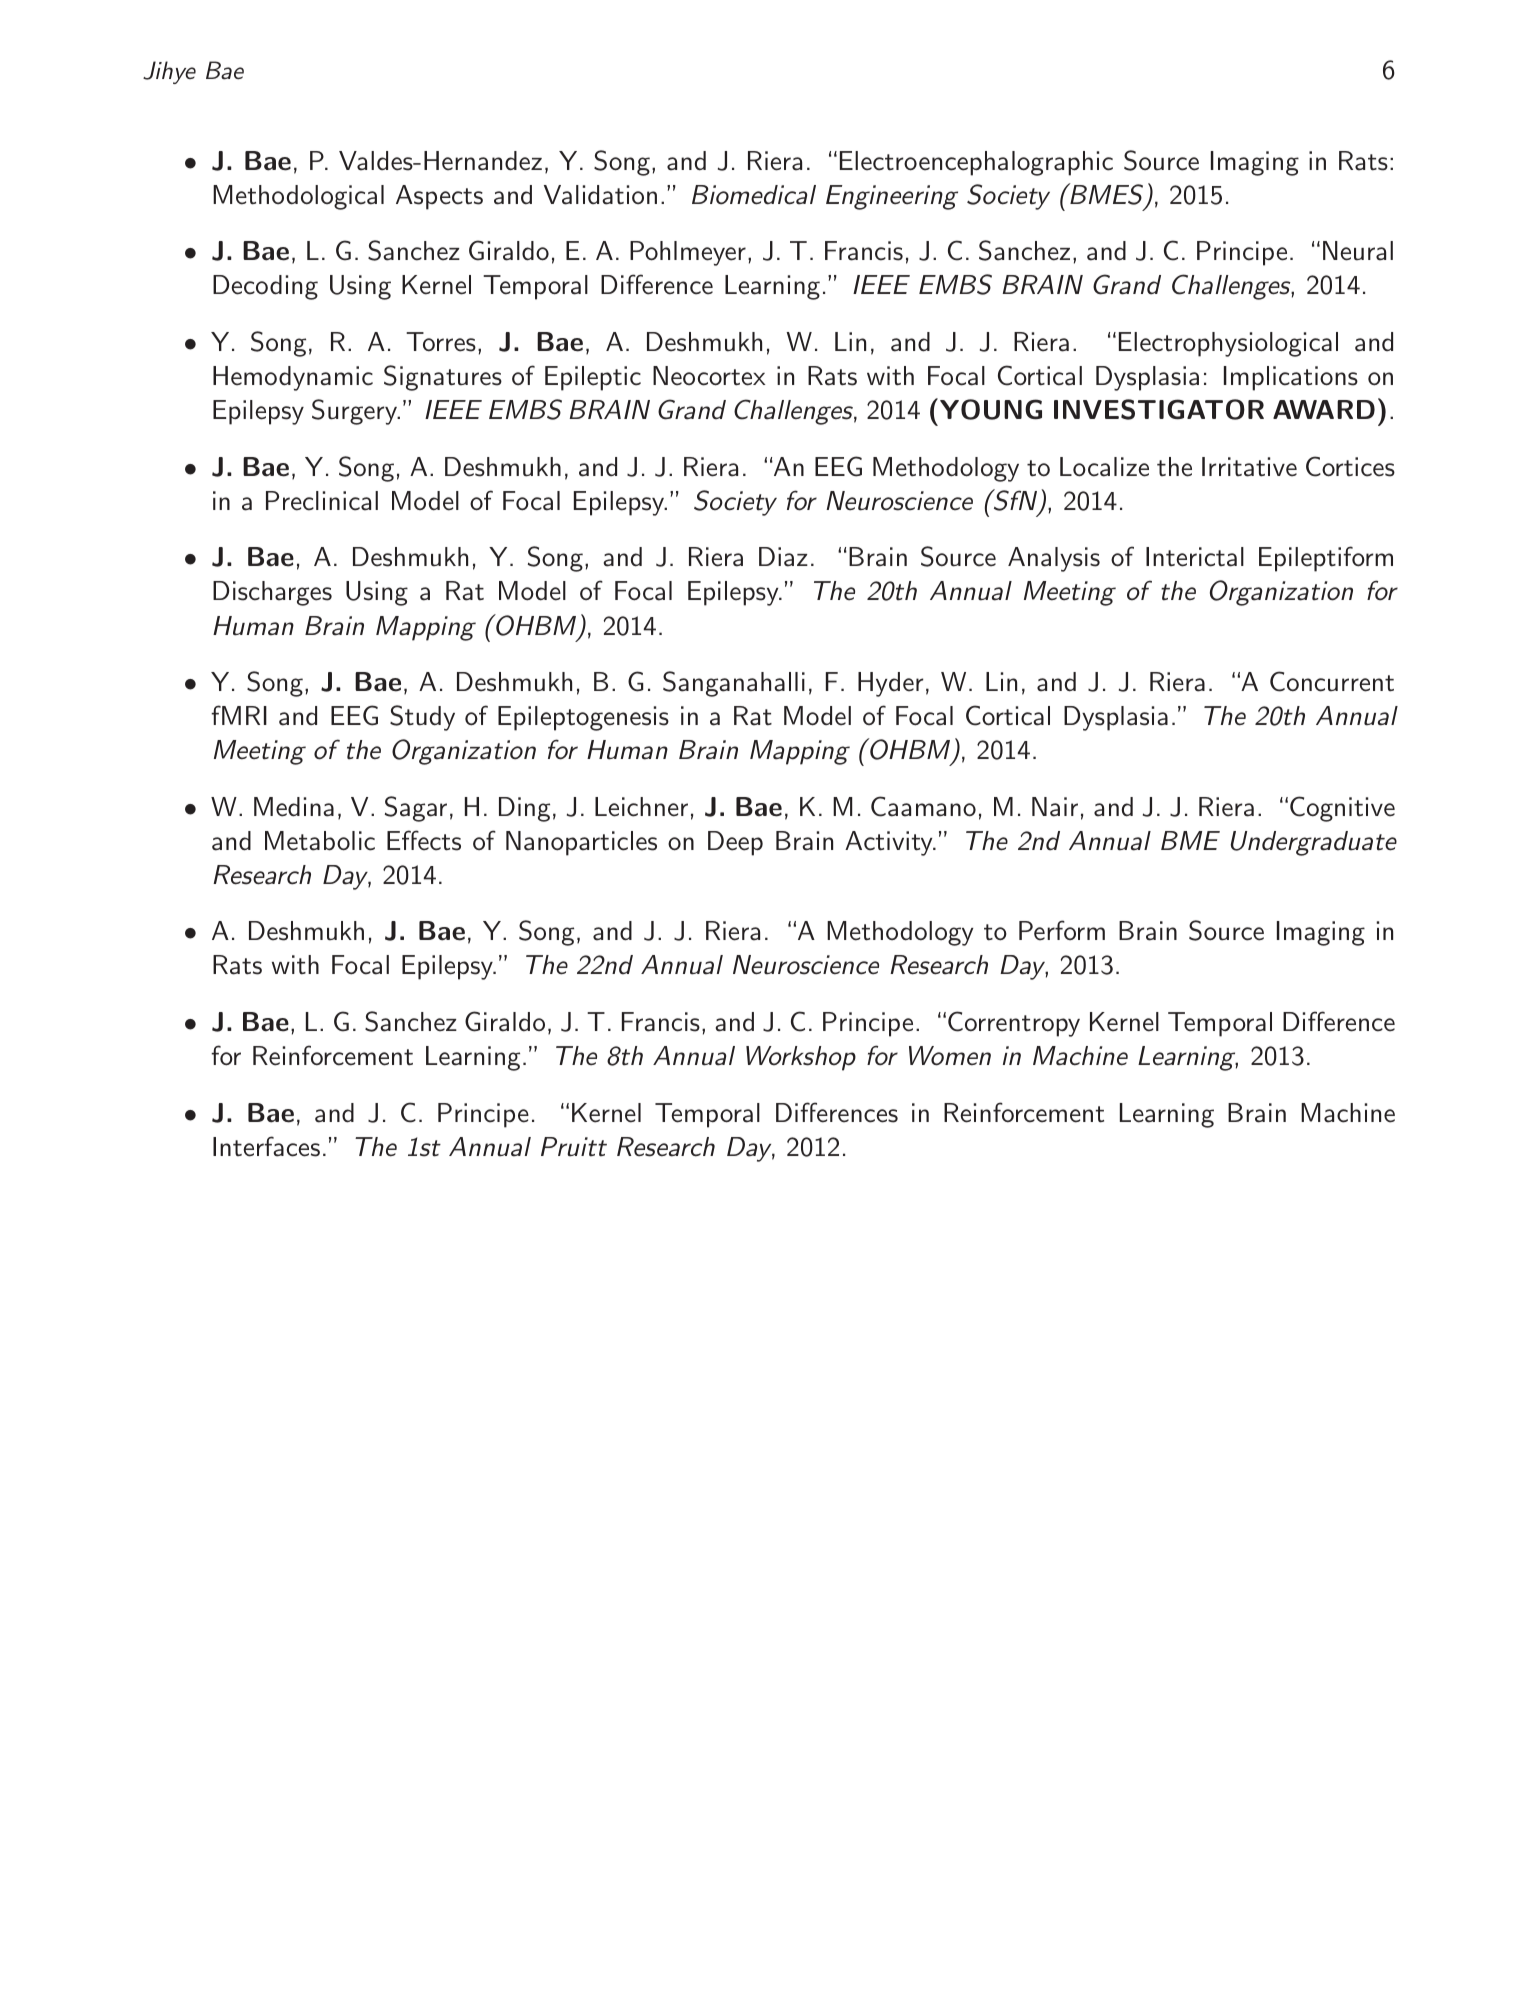 This page has width=1538, height=1991. Describe the element at coordinates (266, 1146) in the page. I see `Interfaces` at that location.
